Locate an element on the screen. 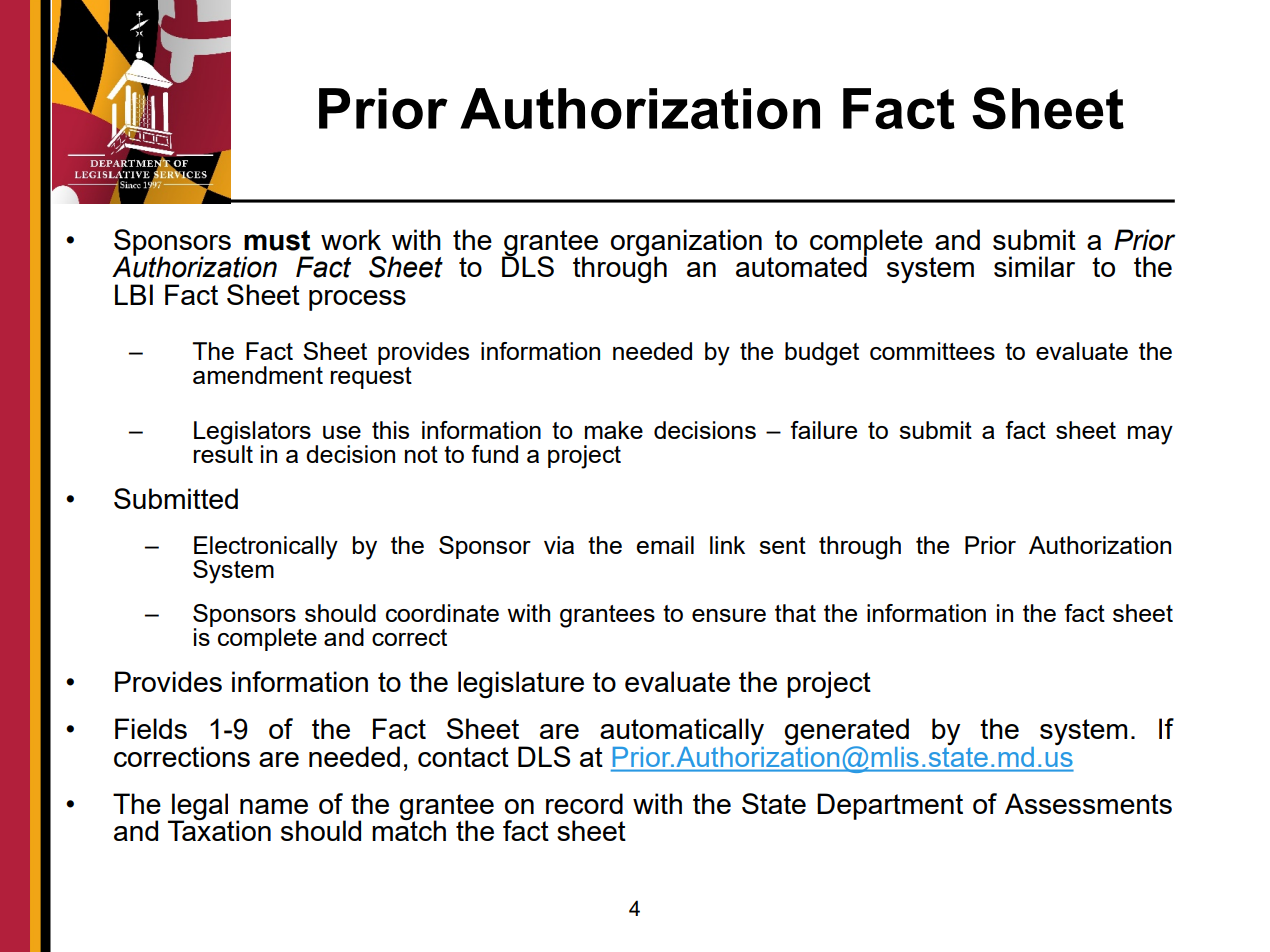 The width and height of the screenshot is (1270, 952). that is located at coordinates (795, 613).
